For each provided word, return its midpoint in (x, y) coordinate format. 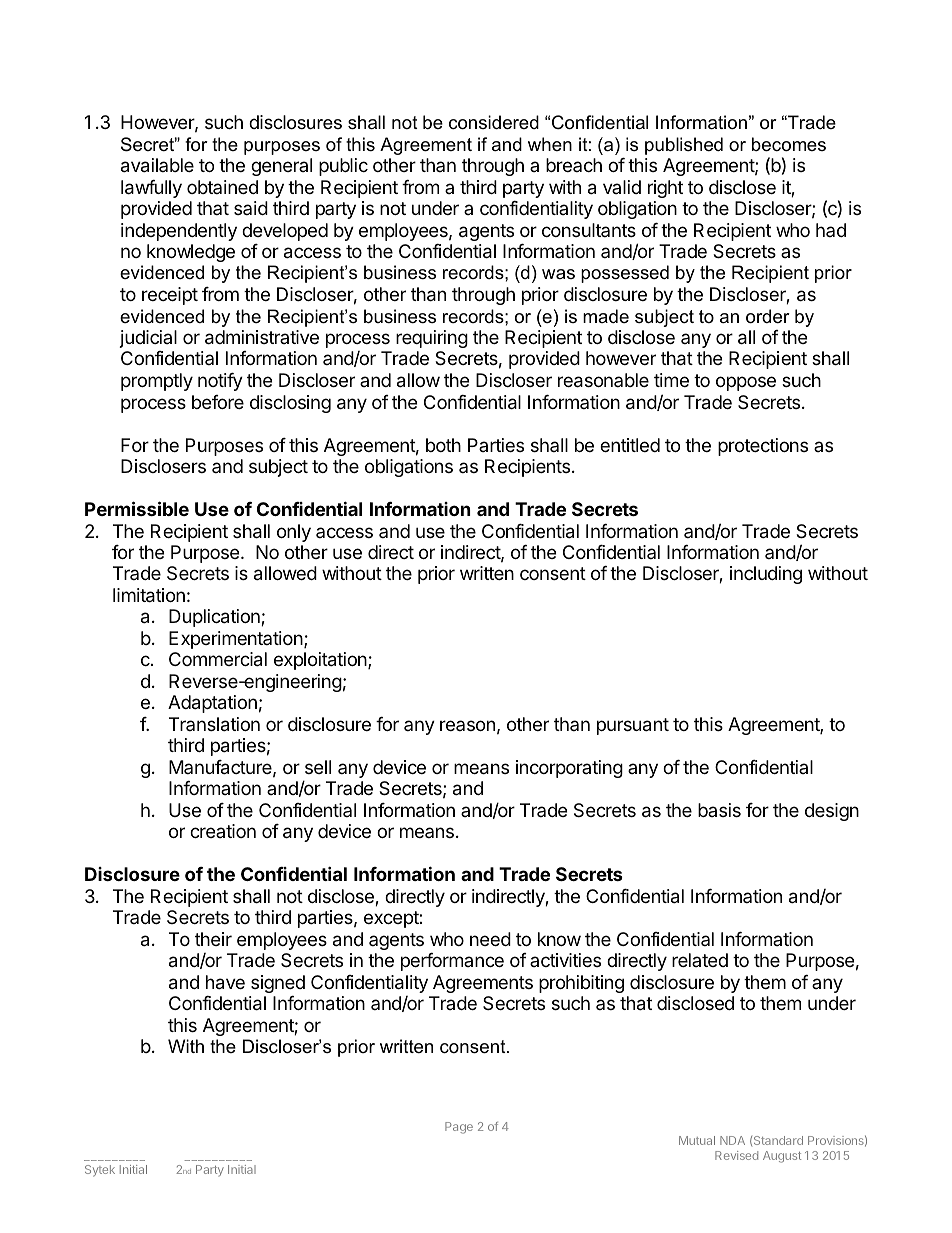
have (225, 982)
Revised (736, 1155)
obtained (222, 187)
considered (494, 122)
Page (459, 1128)
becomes (789, 144)
